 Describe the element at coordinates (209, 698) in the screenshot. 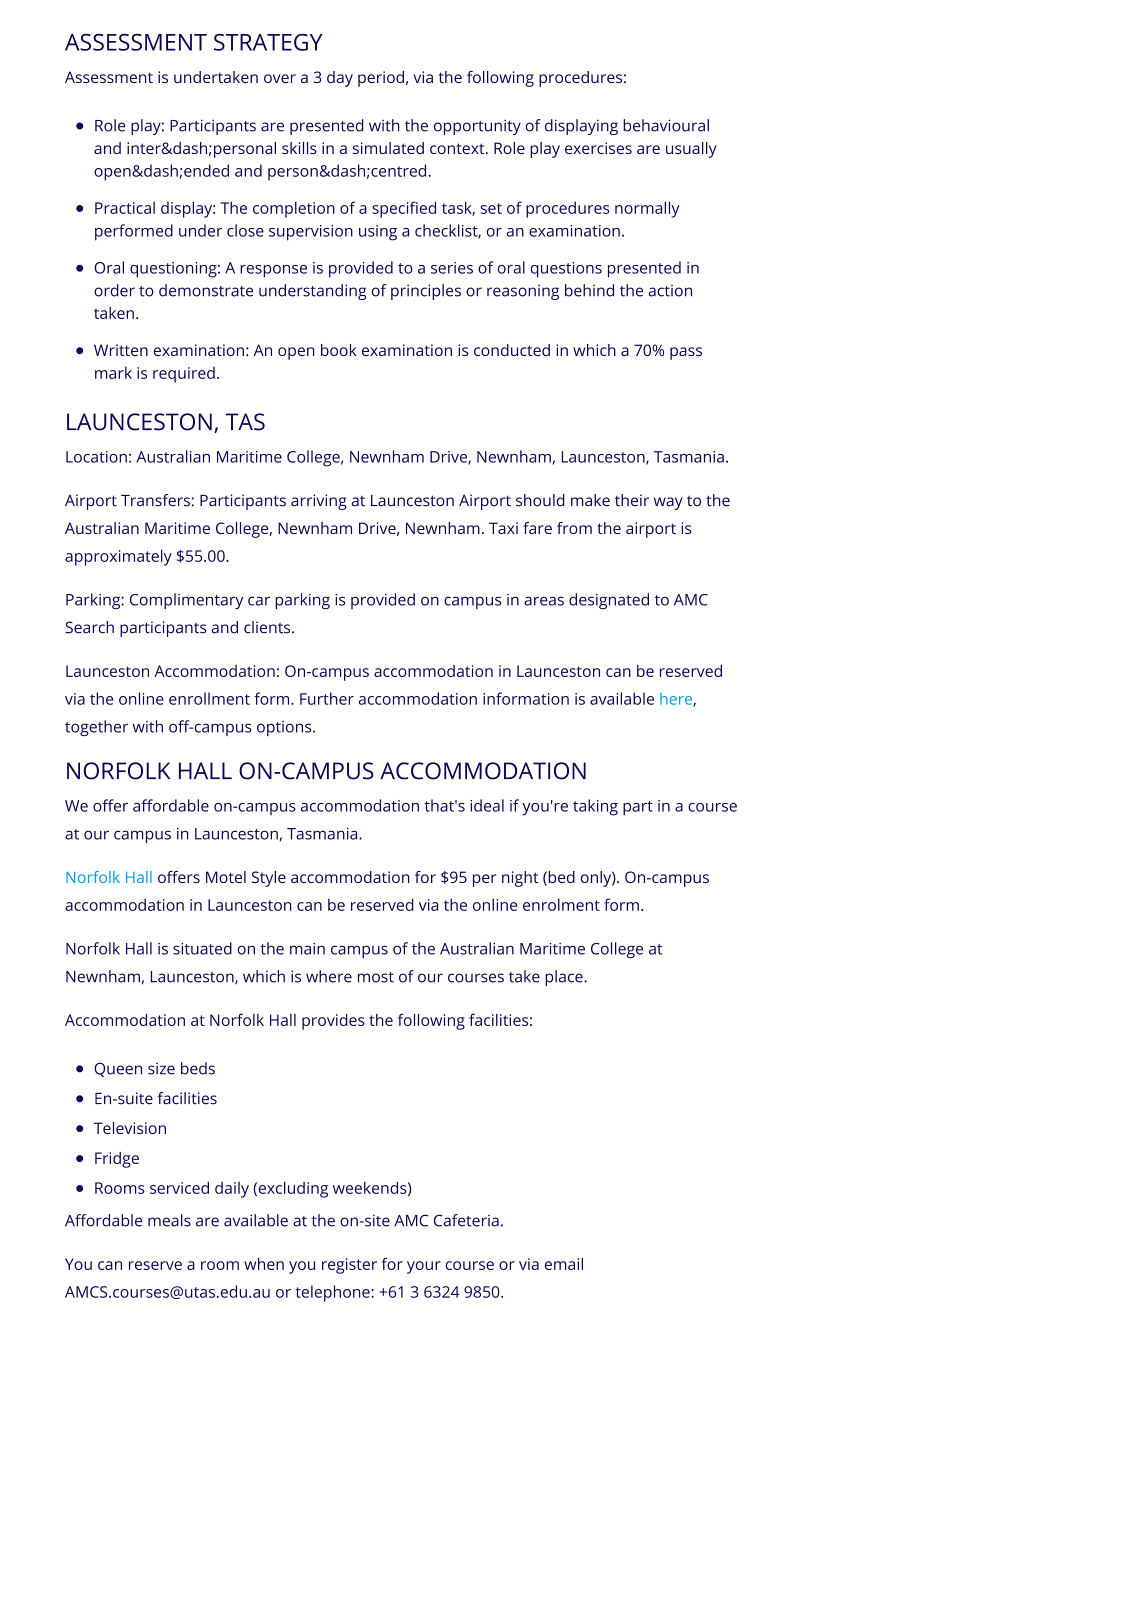

I see `enrollment` at that location.
